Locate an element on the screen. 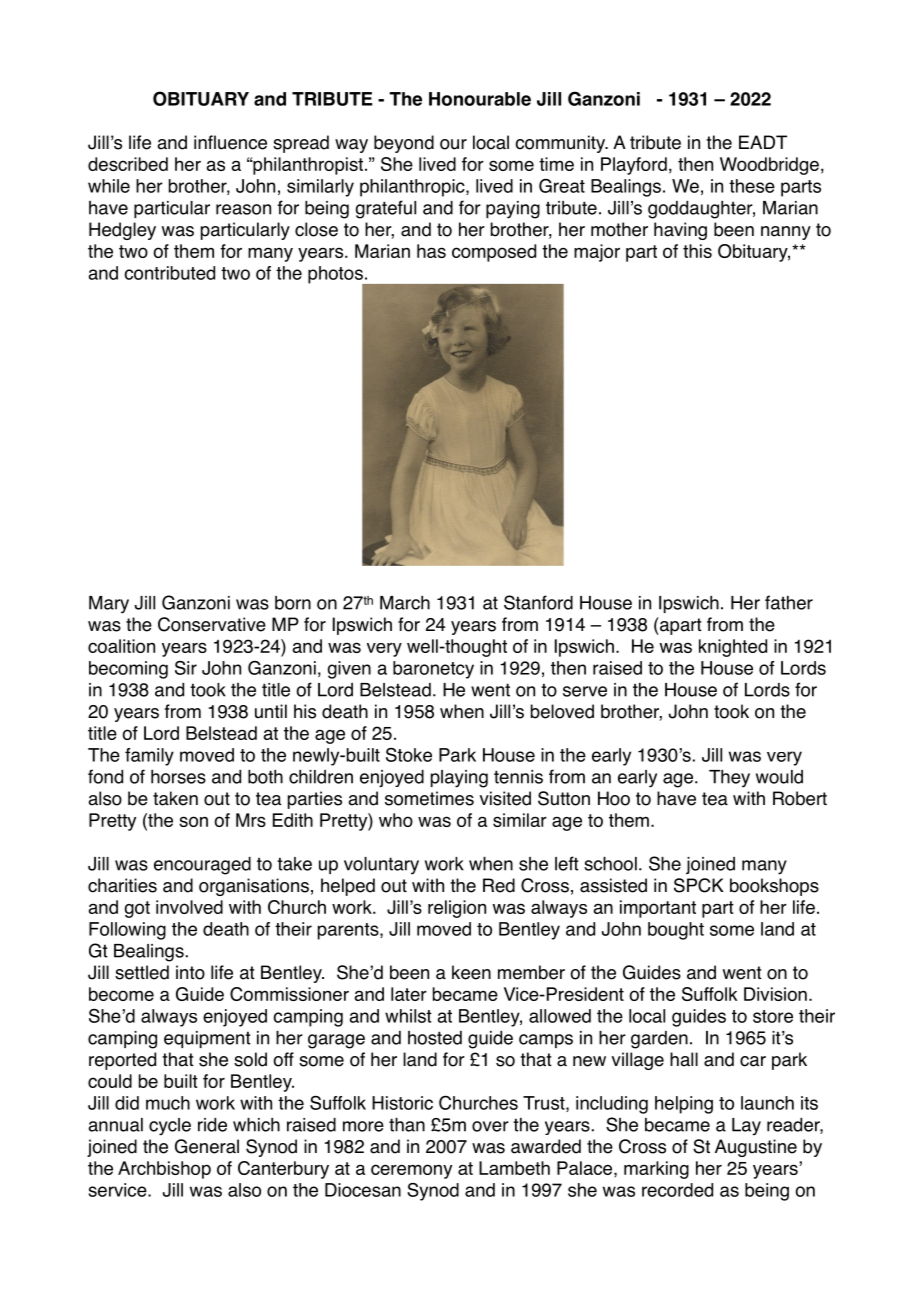 The image size is (924, 1308). composed is located at coordinates (494, 253).
